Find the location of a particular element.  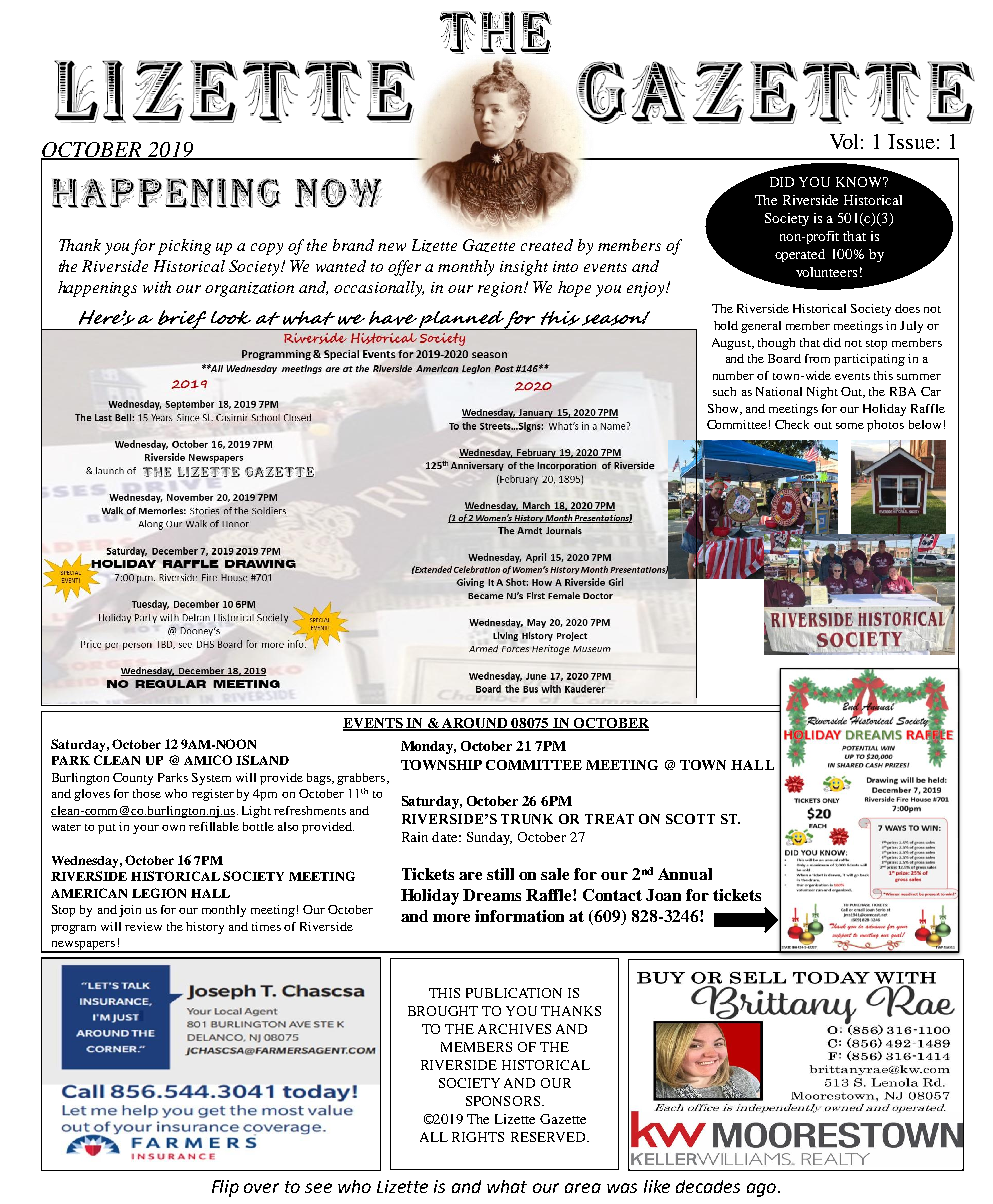

SCOTT is located at coordinates (690, 819).
